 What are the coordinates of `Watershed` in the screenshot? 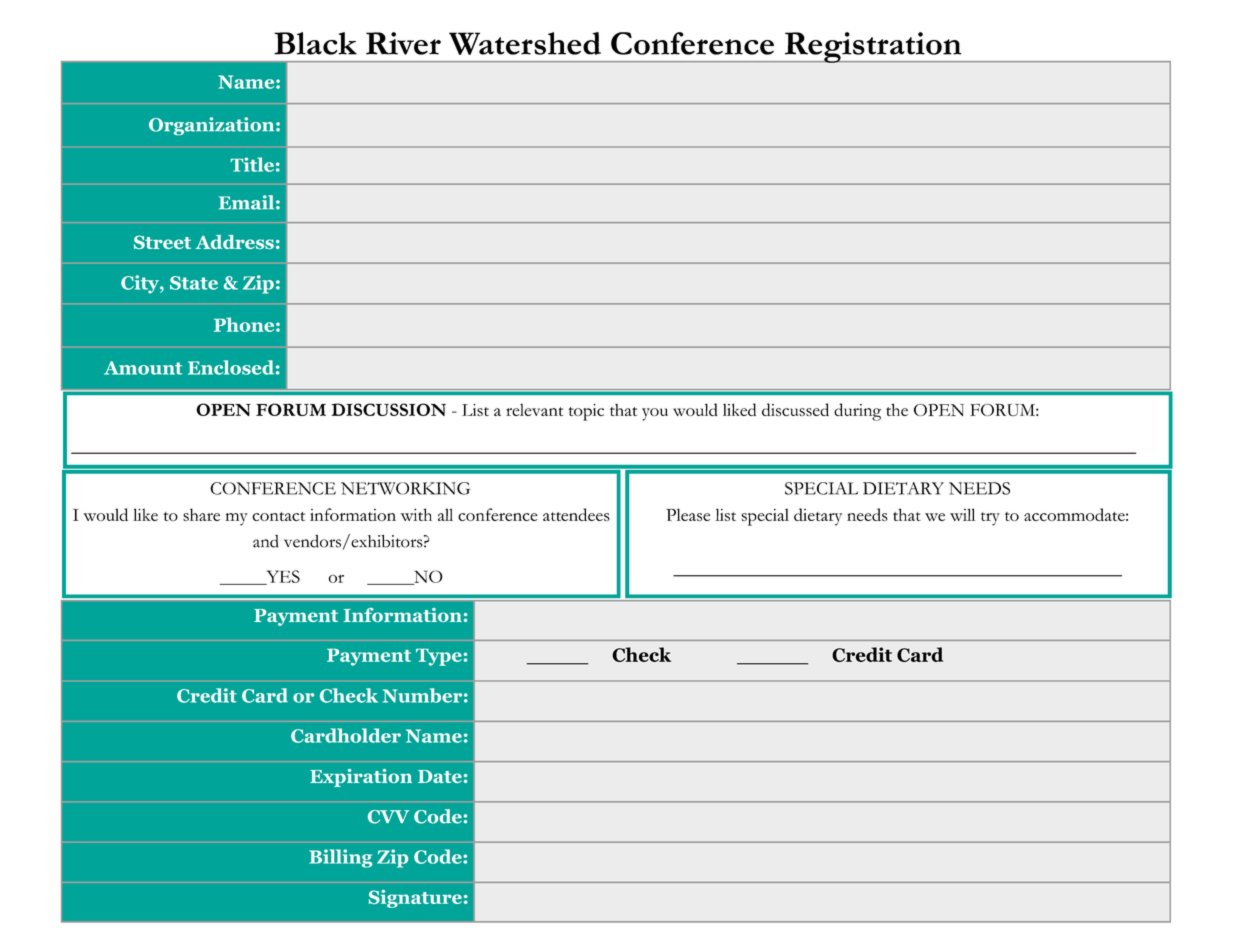 It's located at (525, 43).
